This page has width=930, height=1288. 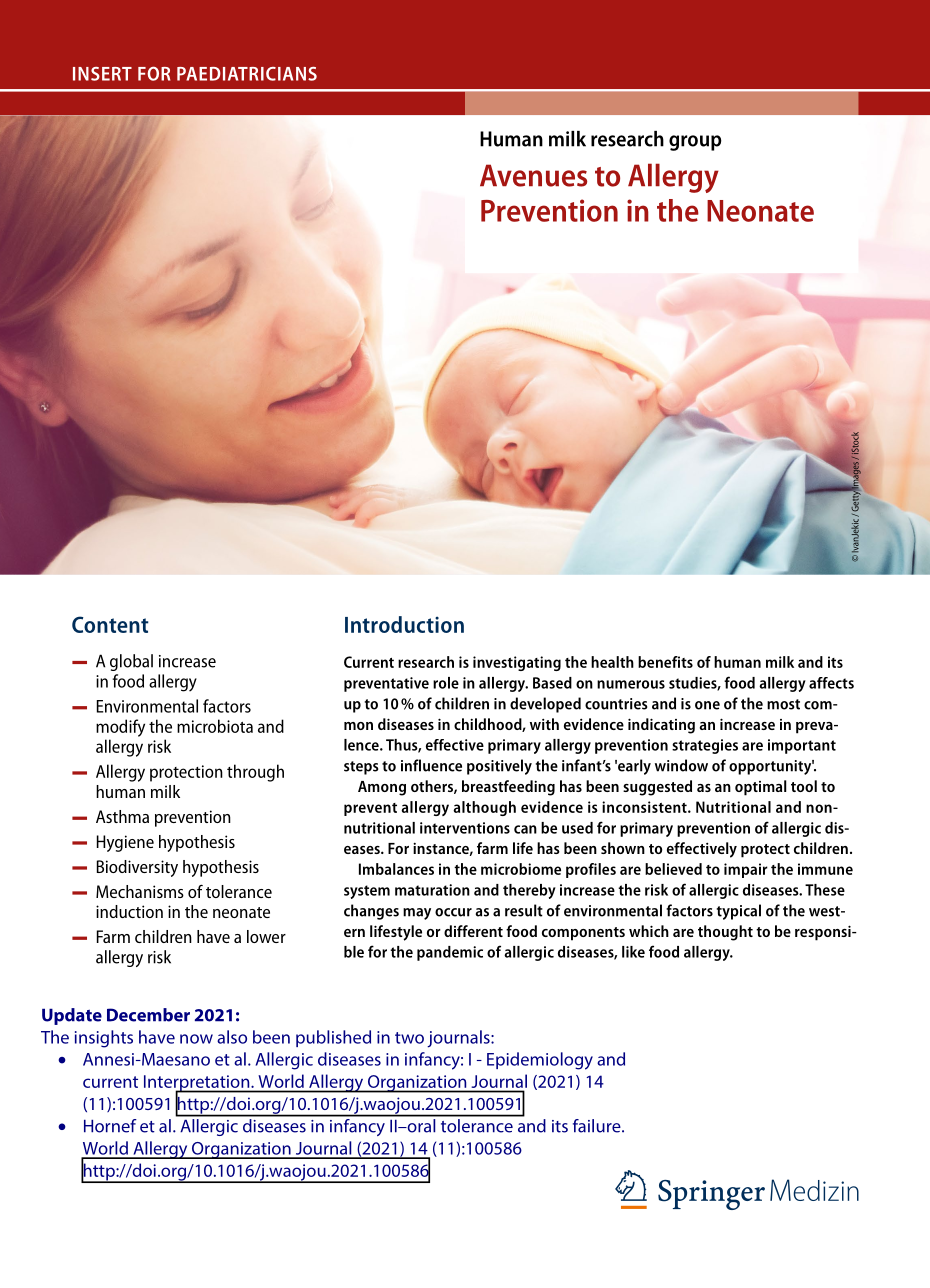 I want to click on Introduction, so click(x=404, y=624).
